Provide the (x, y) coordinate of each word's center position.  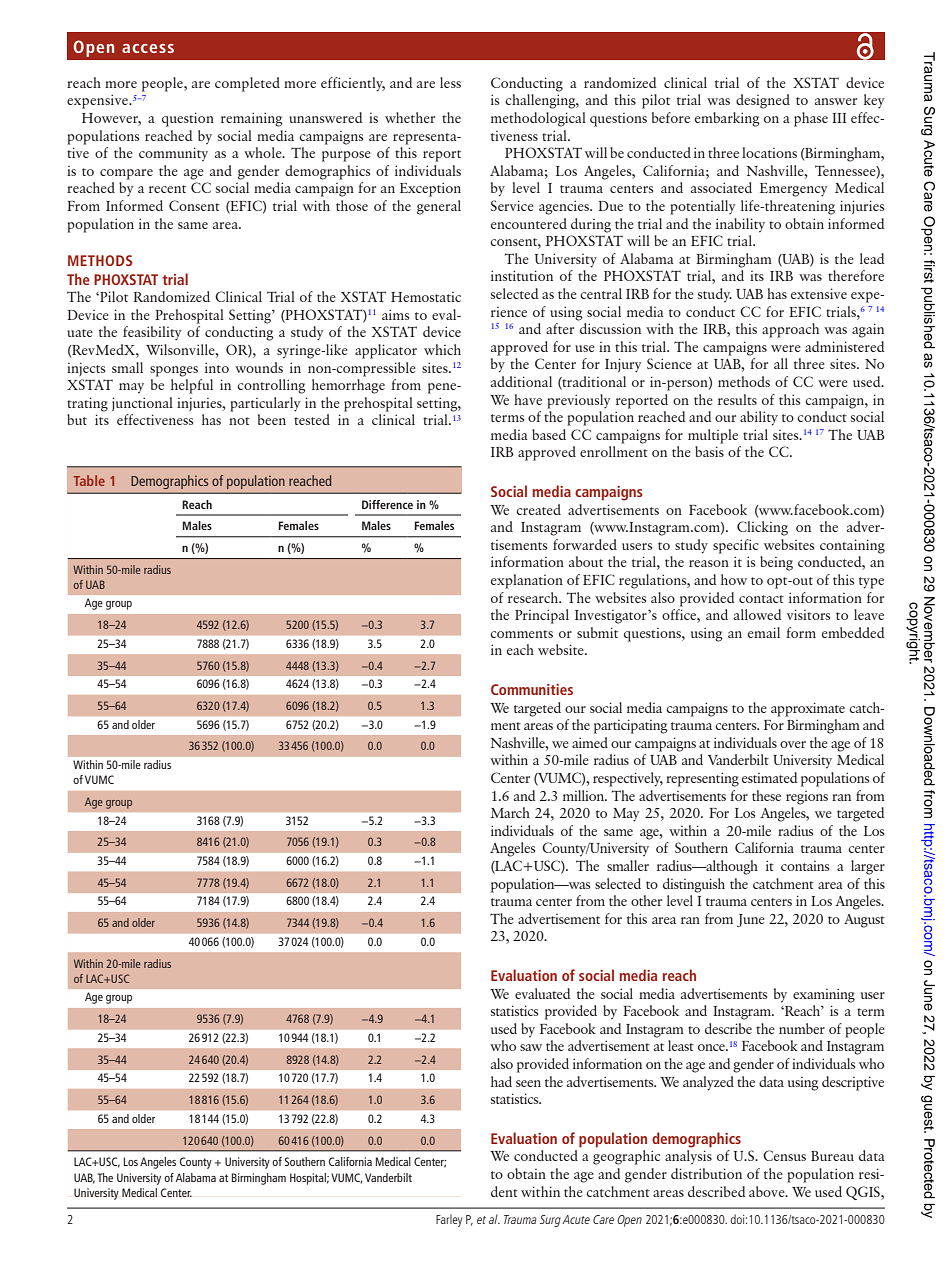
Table (89, 480)
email (764, 632)
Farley (449, 1220)
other (646, 900)
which (442, 349)
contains (805, 866)
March (510, 812)
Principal (542, 616)
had (501, 1081)
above (768, 1191)
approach (790, 330)
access (148, 48)
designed (763, 101)
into (217, 367)
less (450, 82)
